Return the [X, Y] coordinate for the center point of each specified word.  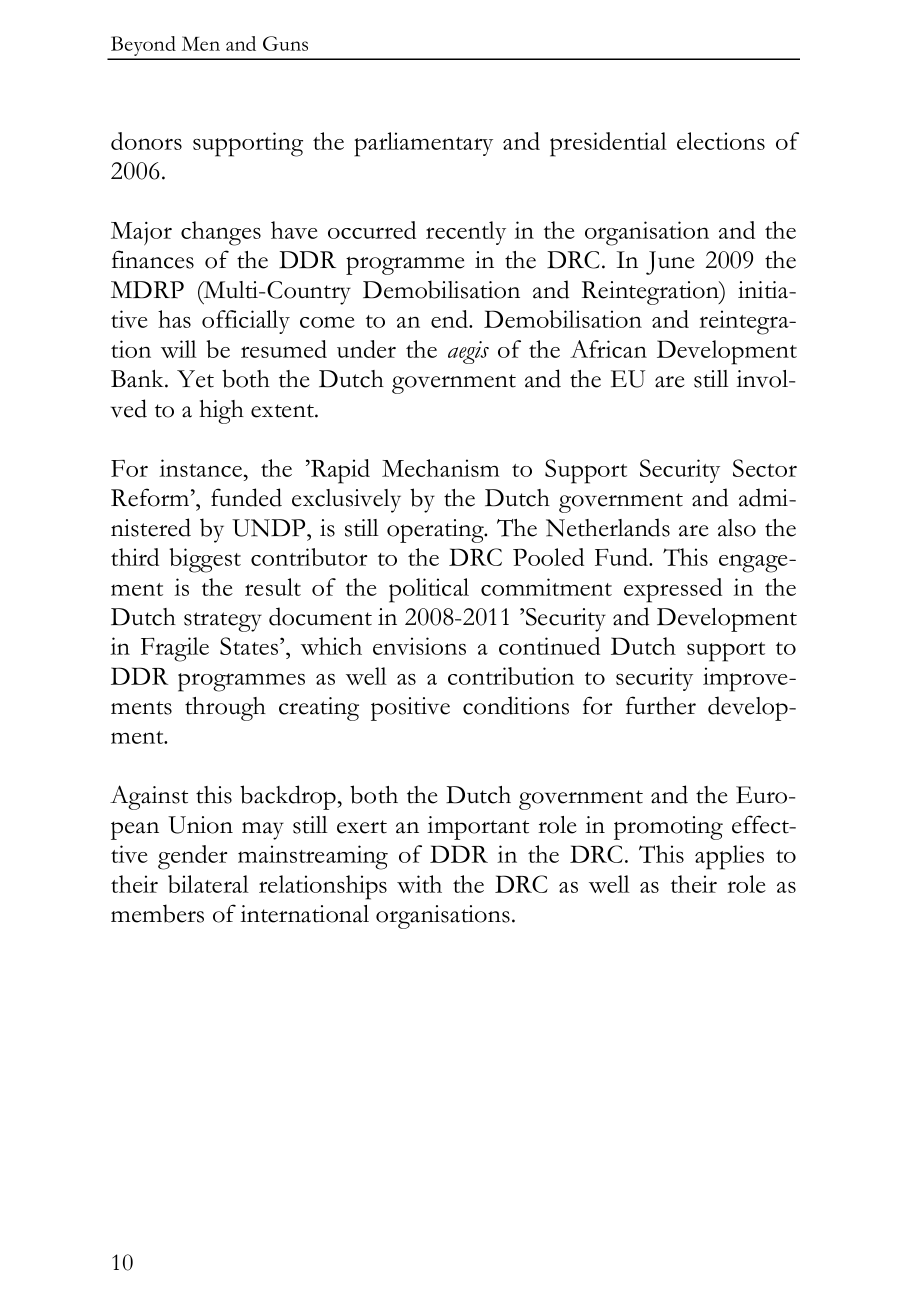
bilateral [208, 884]
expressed [673, 590]
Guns [285, 43]
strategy [223, 622]
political [429, 590]
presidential [608, 144]
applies [729, 857]
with [419, 884]
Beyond [143, 47]
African [608, 349]
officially [246, 322]
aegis [468, 352]
